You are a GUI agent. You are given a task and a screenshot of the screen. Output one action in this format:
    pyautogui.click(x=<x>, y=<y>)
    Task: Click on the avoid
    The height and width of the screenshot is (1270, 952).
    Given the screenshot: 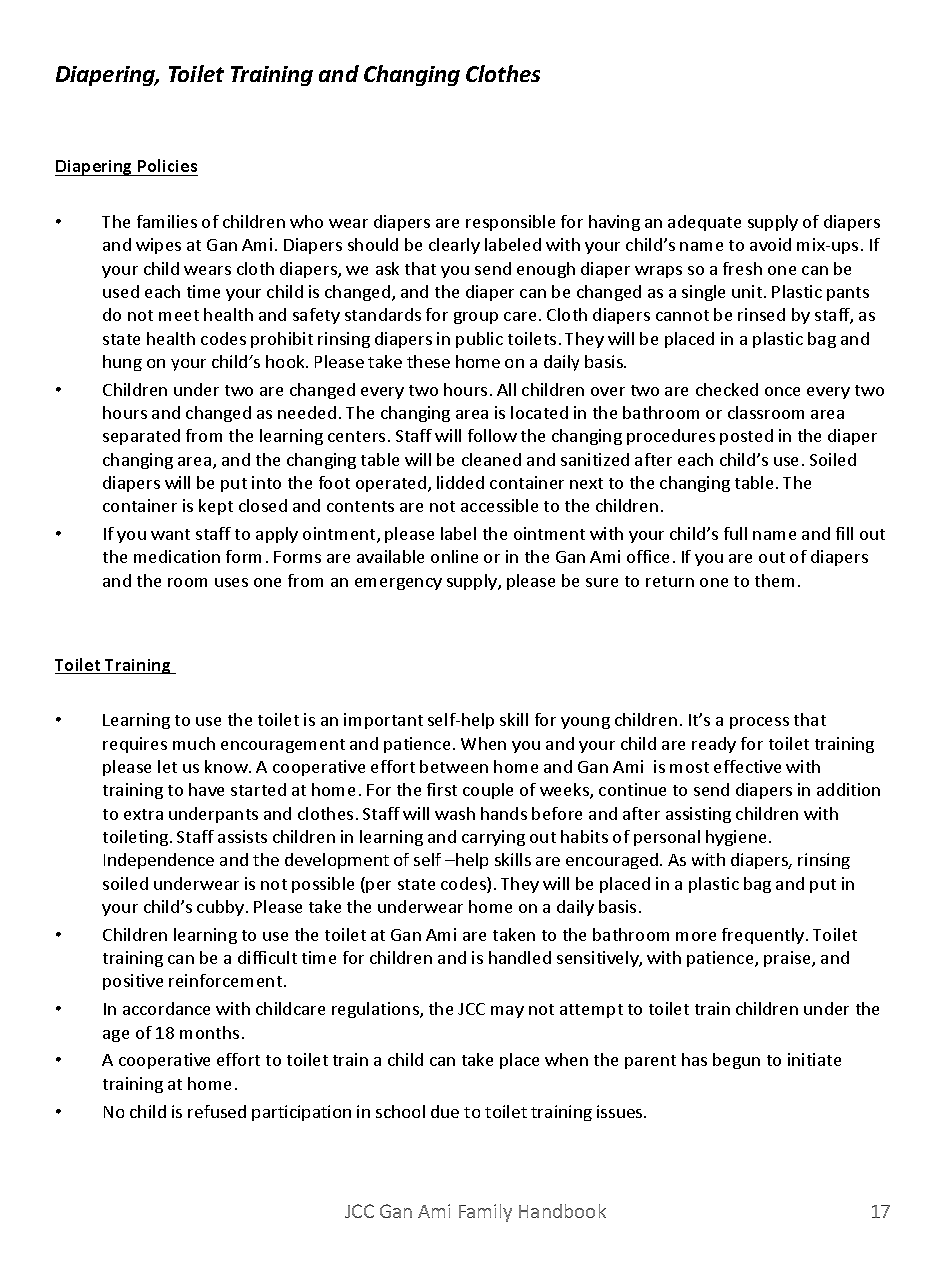 What is the action you would take?
    pyautogui.click(x=770, y=244)
